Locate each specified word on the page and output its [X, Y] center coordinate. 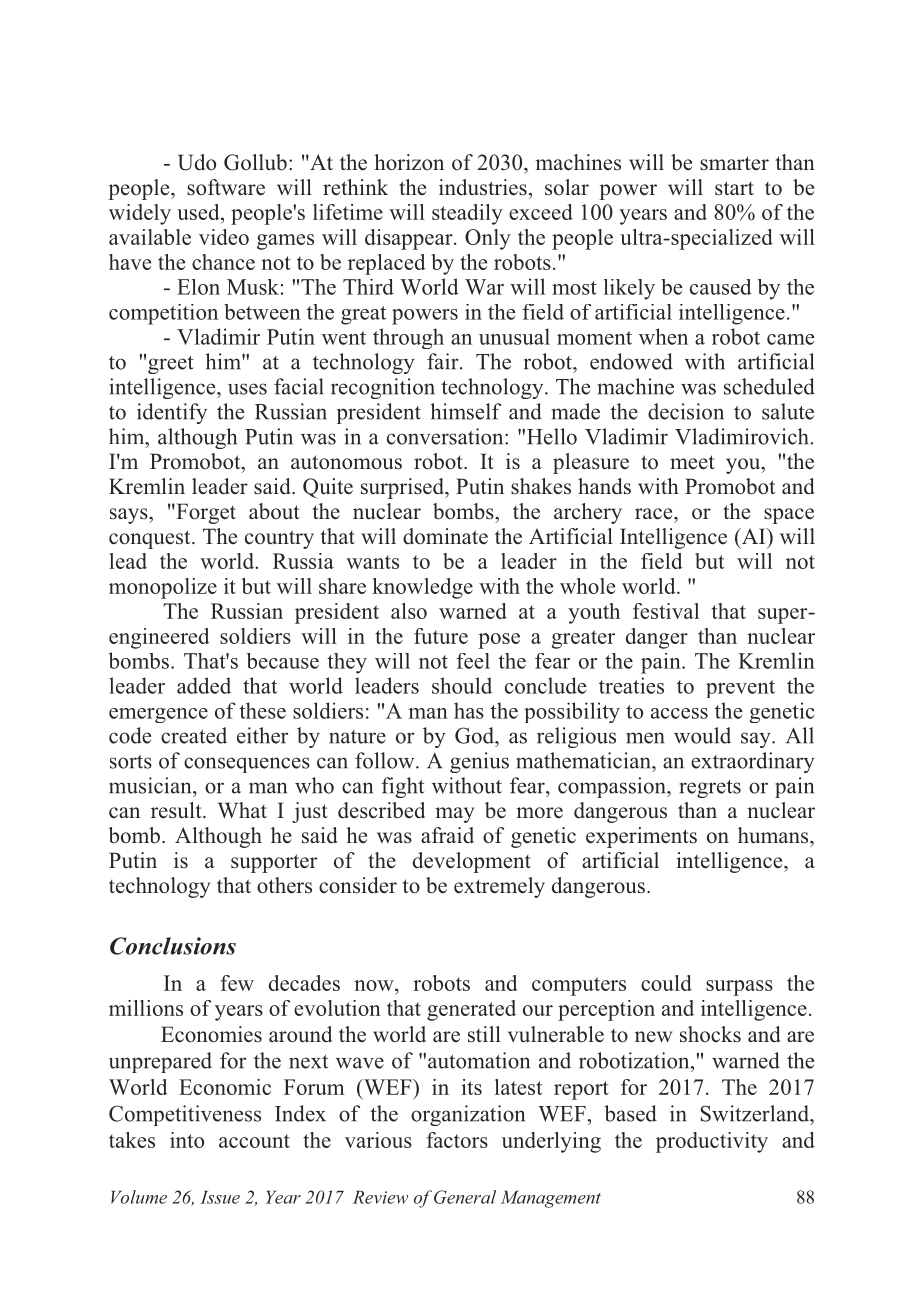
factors [457, 1140]
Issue [220, 1197]
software [226, 187]
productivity [712, 1142]
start [734, 188]
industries [483, 187]
